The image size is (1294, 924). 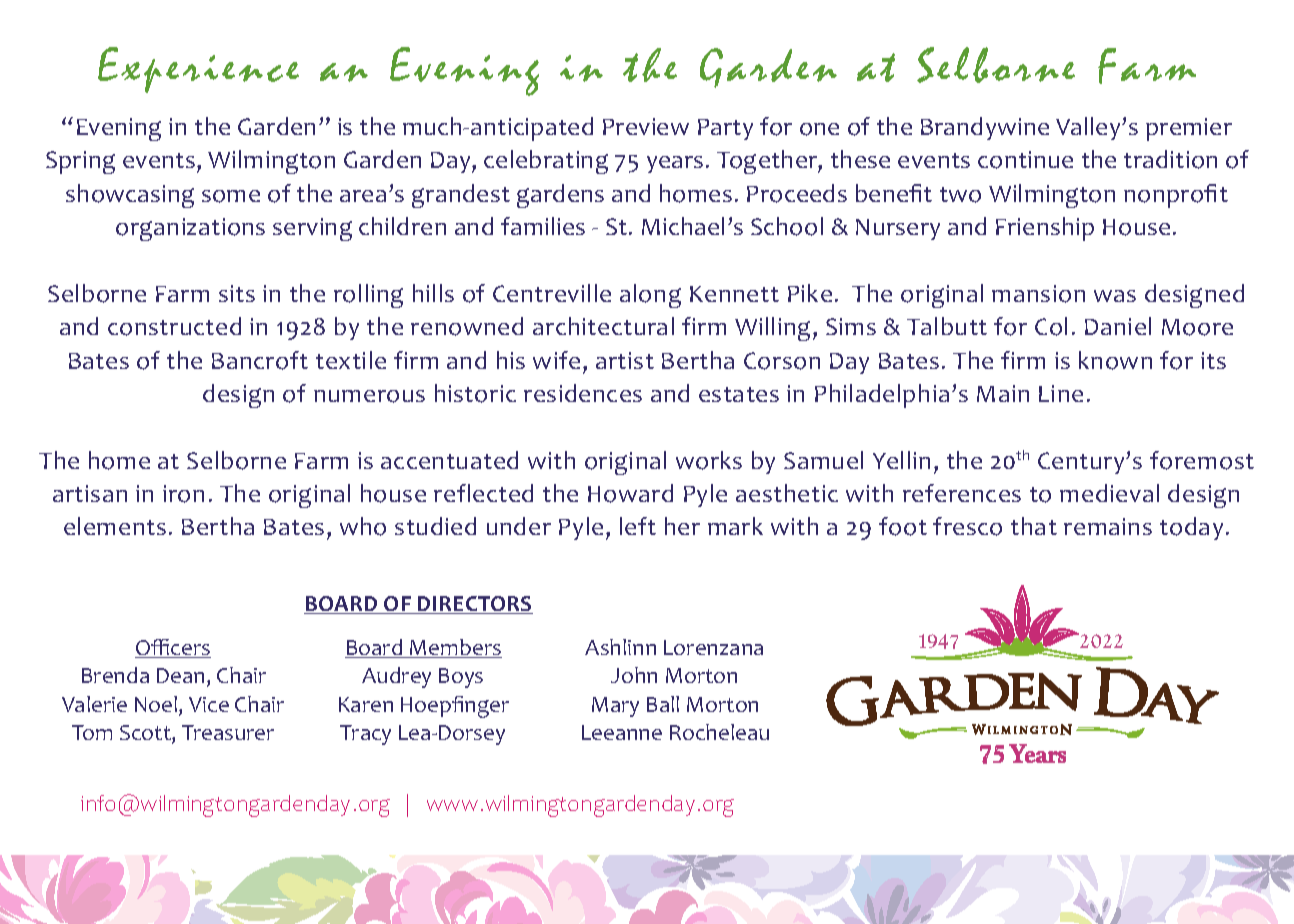 What do you see at coordinates (209, 704) in the image?
I see `Vice` at bounding box center [209, 704].
